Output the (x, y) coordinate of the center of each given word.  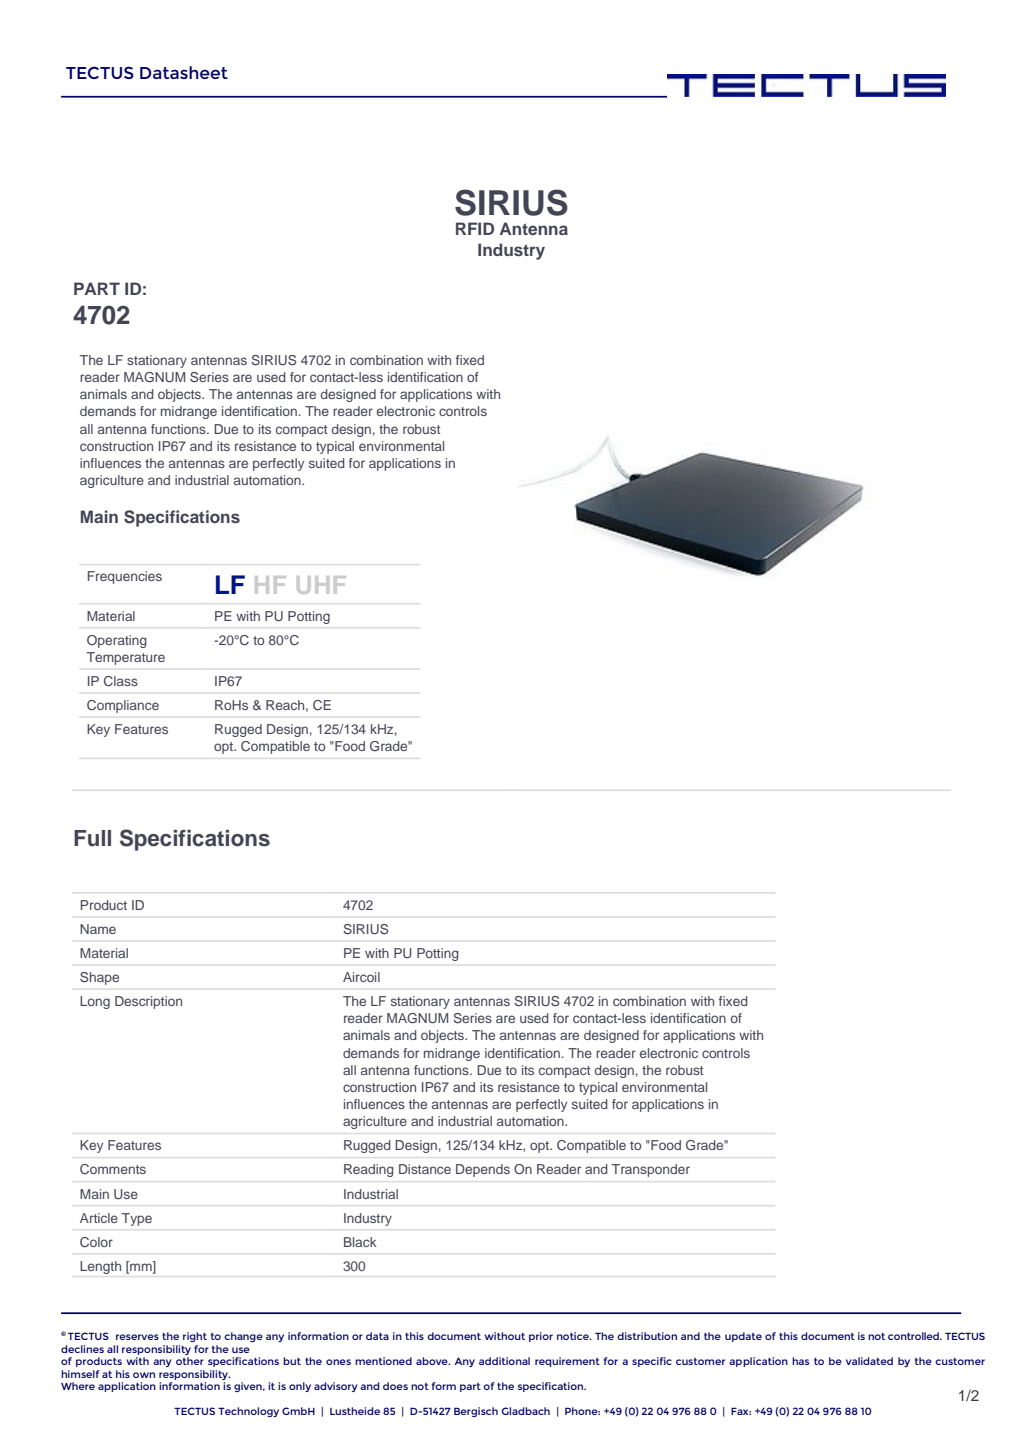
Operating (117, 641)
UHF (321, 585)
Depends (483, 1170)
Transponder (651, 1170)
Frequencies (125, 577)
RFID (475, 228)
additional (504, 1361)
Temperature (126, 658)
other (190, 1361)
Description (148, 1002)
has (800, 1361)
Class (121, 681)
